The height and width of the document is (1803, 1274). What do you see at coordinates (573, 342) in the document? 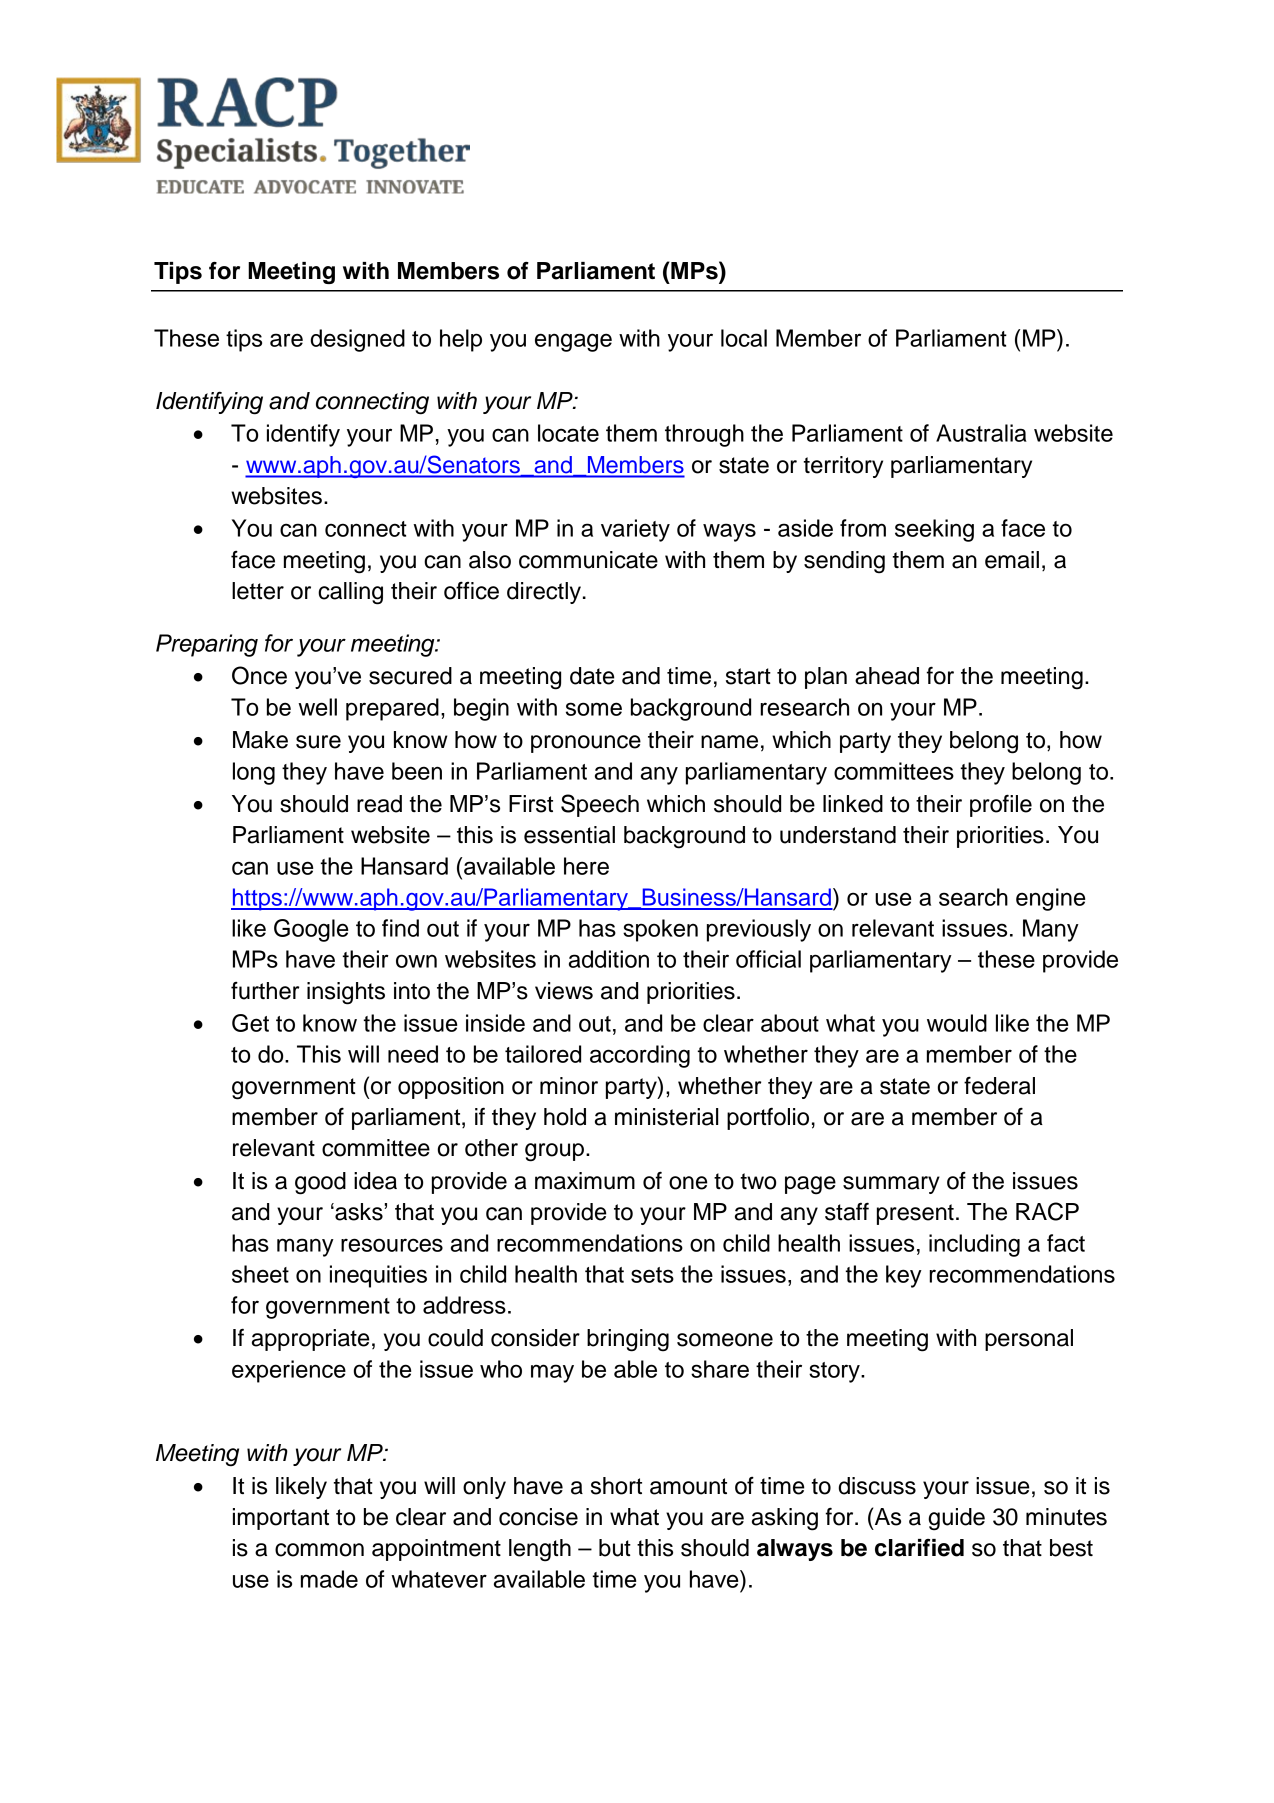
I see `engage` at bounding box center [573, 342].
